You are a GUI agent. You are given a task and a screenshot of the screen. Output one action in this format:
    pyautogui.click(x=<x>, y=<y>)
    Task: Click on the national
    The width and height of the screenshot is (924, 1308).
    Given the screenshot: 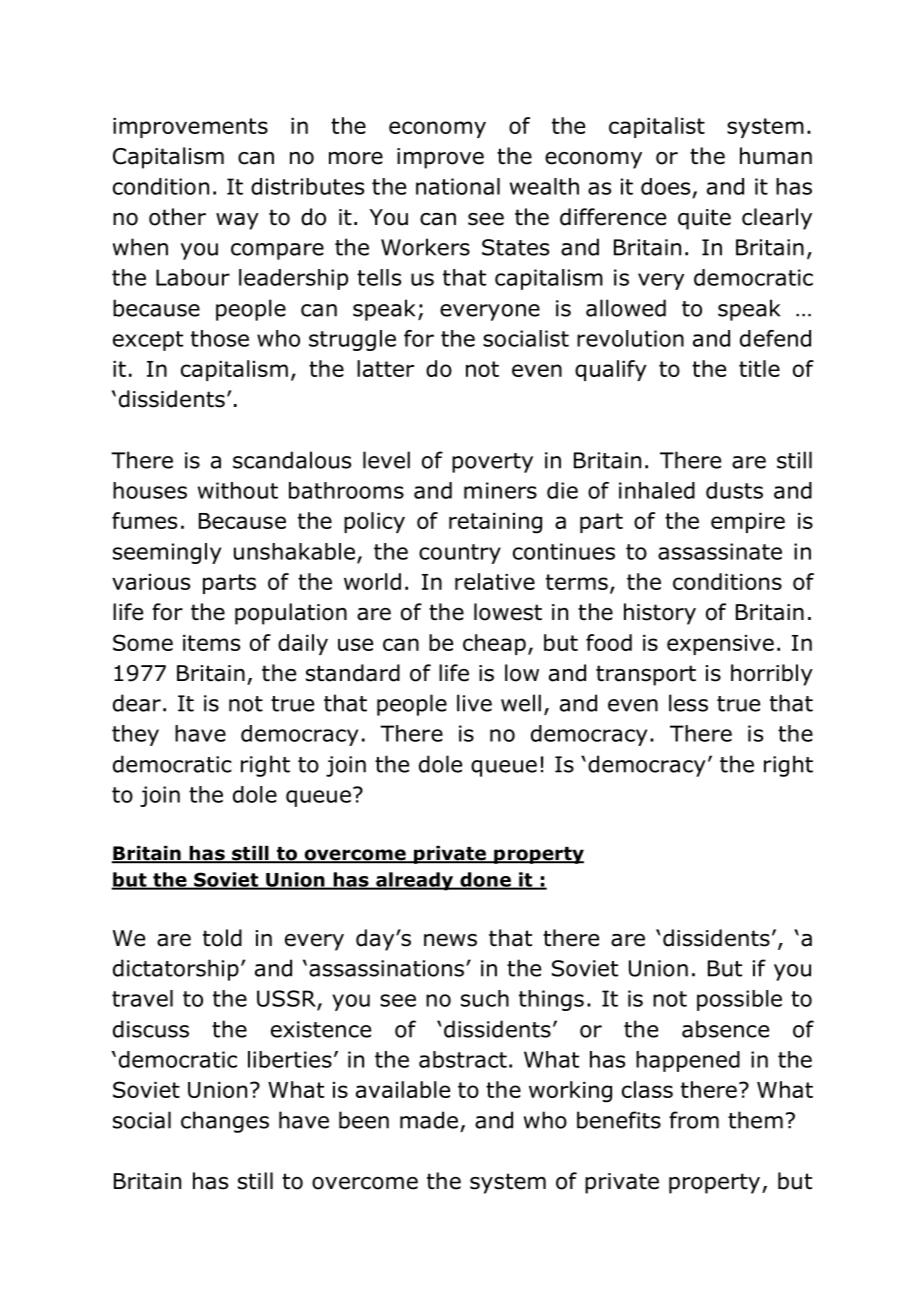 What is the action you would take?
    pyautogui.click(x=458, y=186)
